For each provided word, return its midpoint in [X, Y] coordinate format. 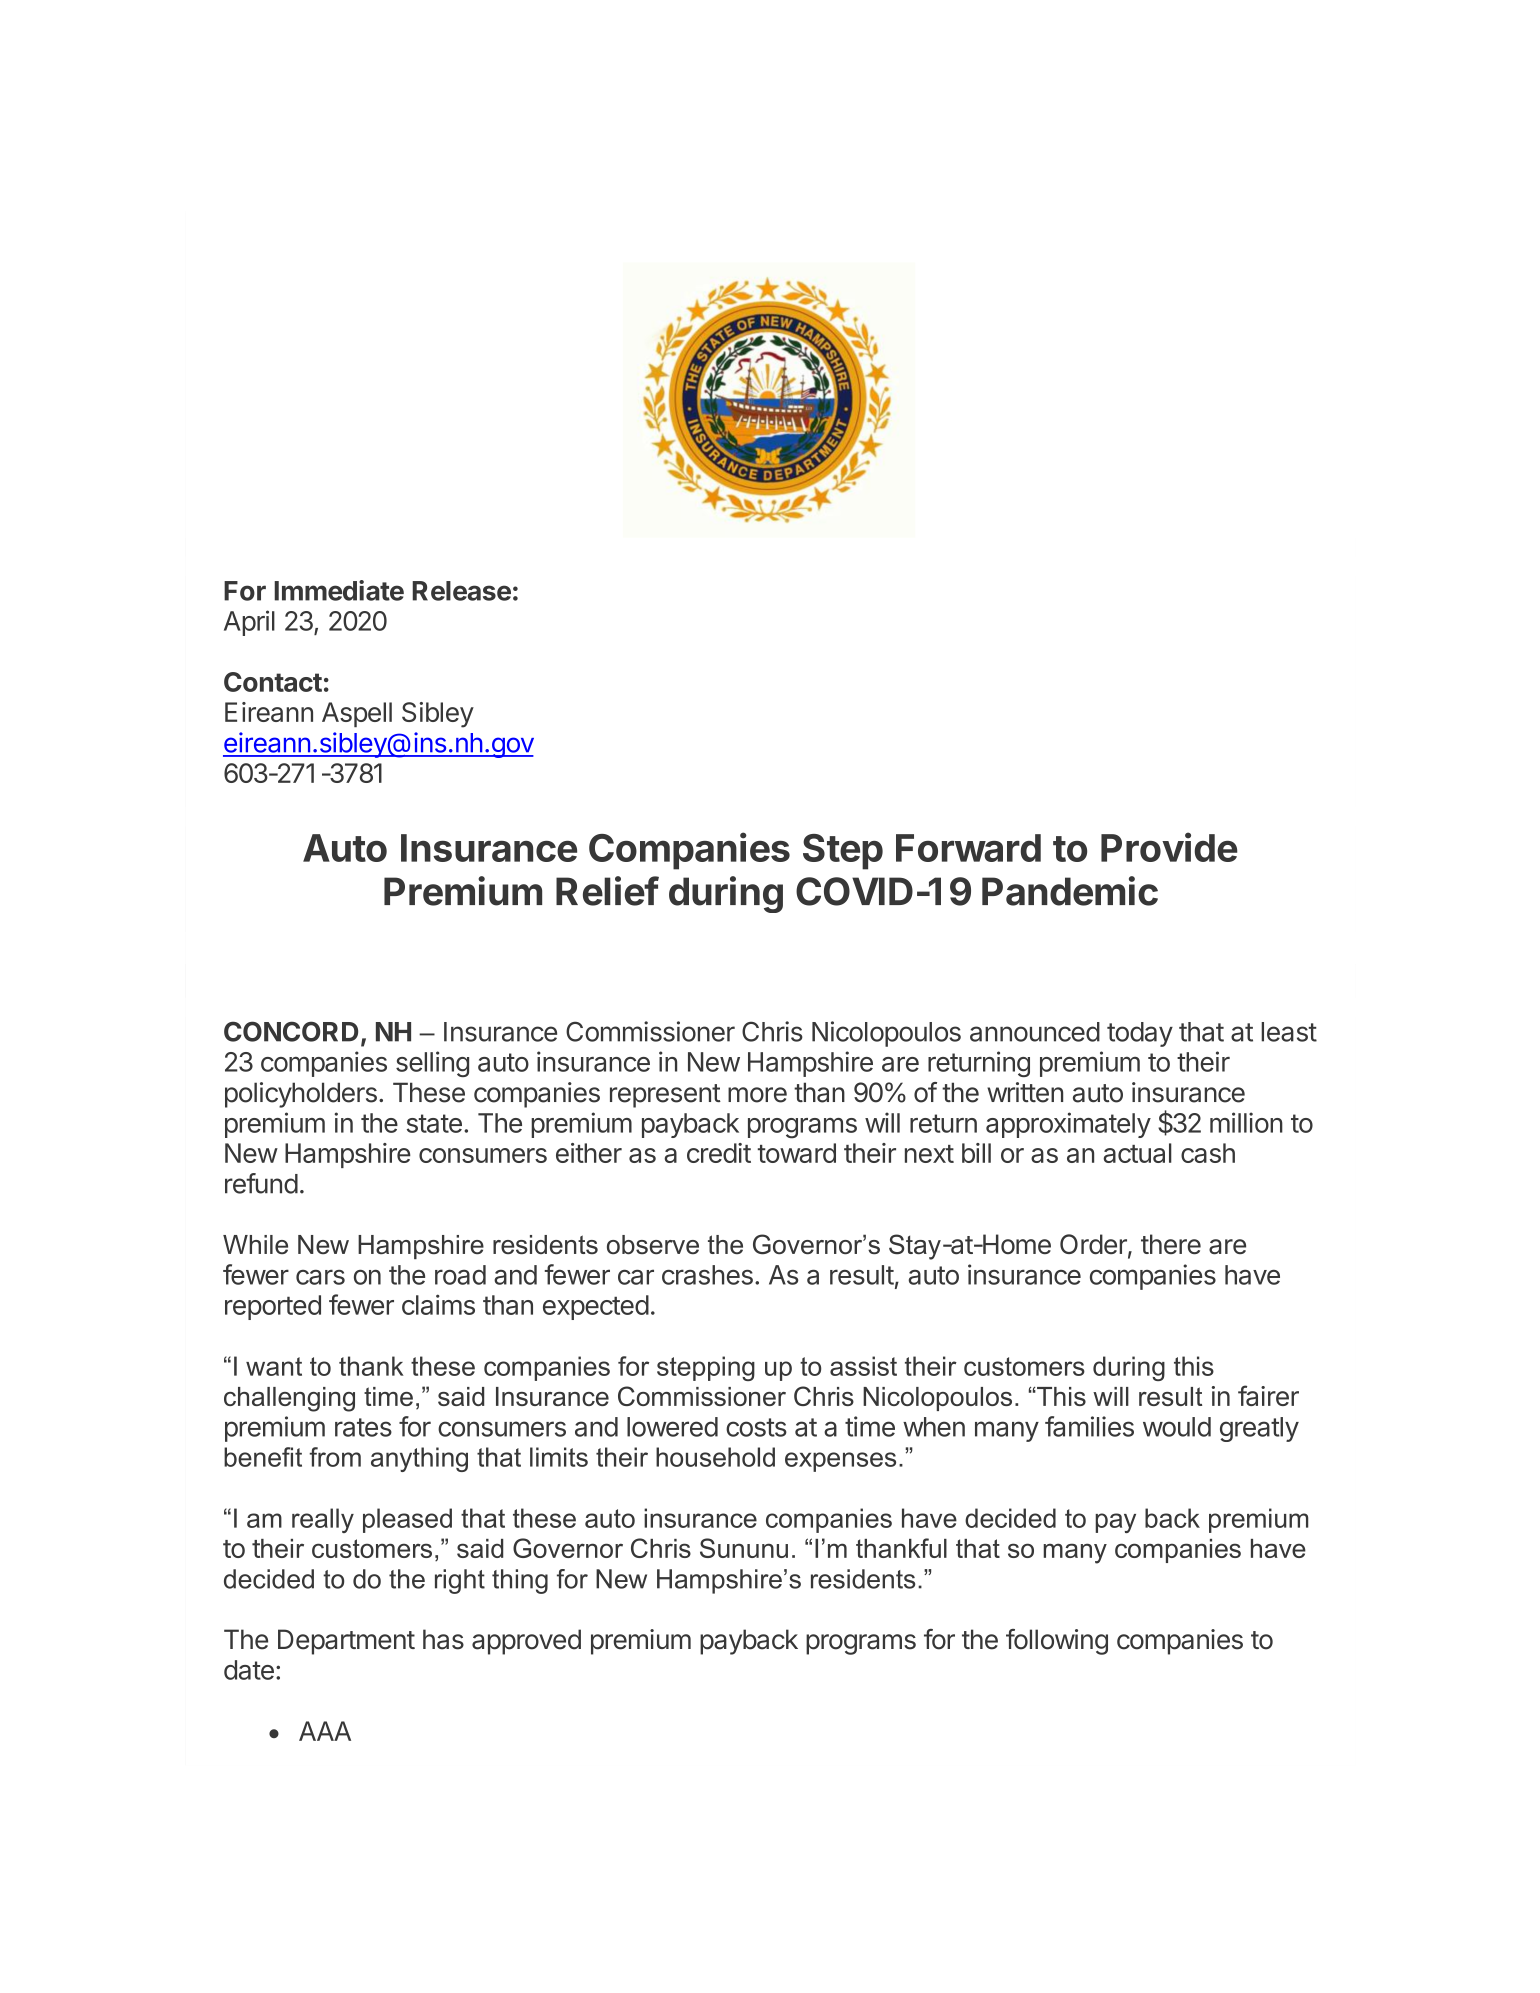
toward [797, 1153]
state [434, 1123]
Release [461, 591]
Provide [1169, 847]
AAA [325, 1731]
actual [1137, 1153]
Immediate [339, 590]
